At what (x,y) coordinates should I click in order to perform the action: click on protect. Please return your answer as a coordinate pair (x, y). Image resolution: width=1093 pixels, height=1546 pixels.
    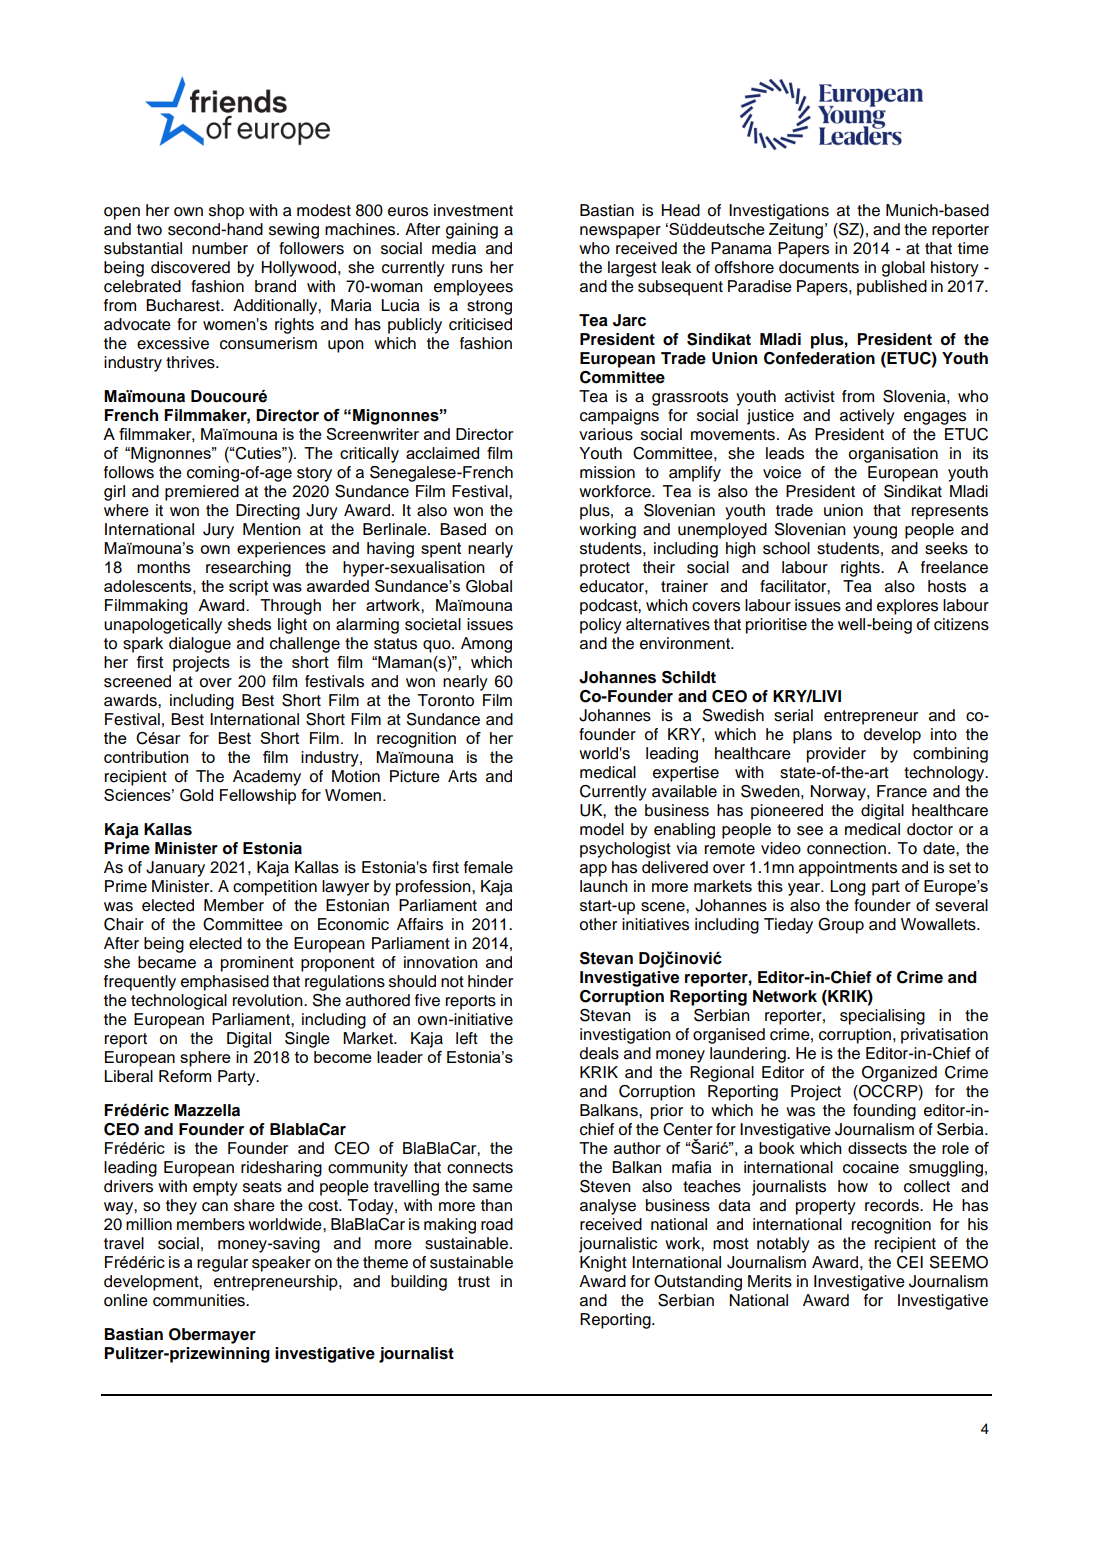
    Looking at the image, I should click on (605, 569).
